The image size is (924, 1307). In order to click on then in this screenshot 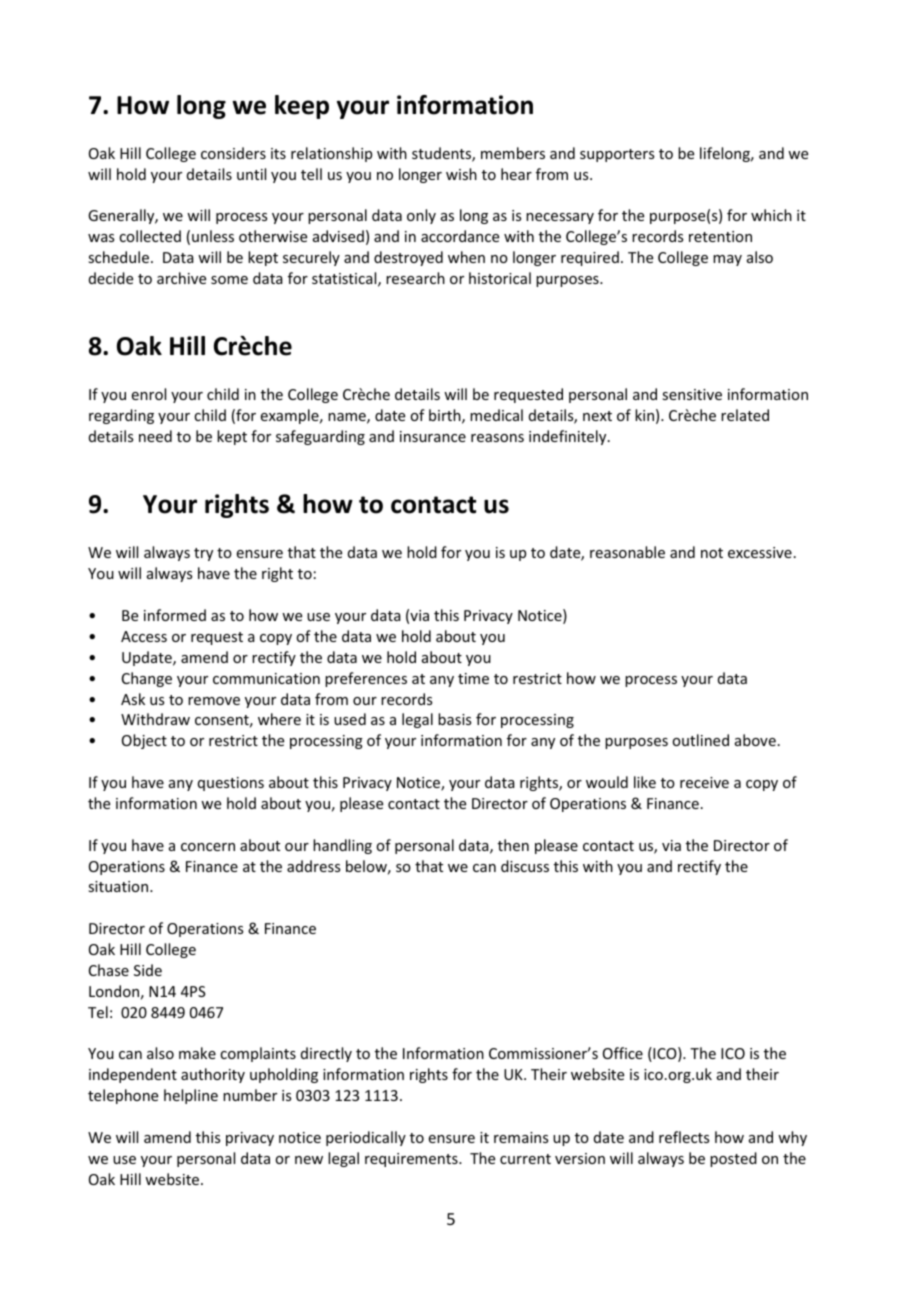, I will do `click(513, 845)`.
